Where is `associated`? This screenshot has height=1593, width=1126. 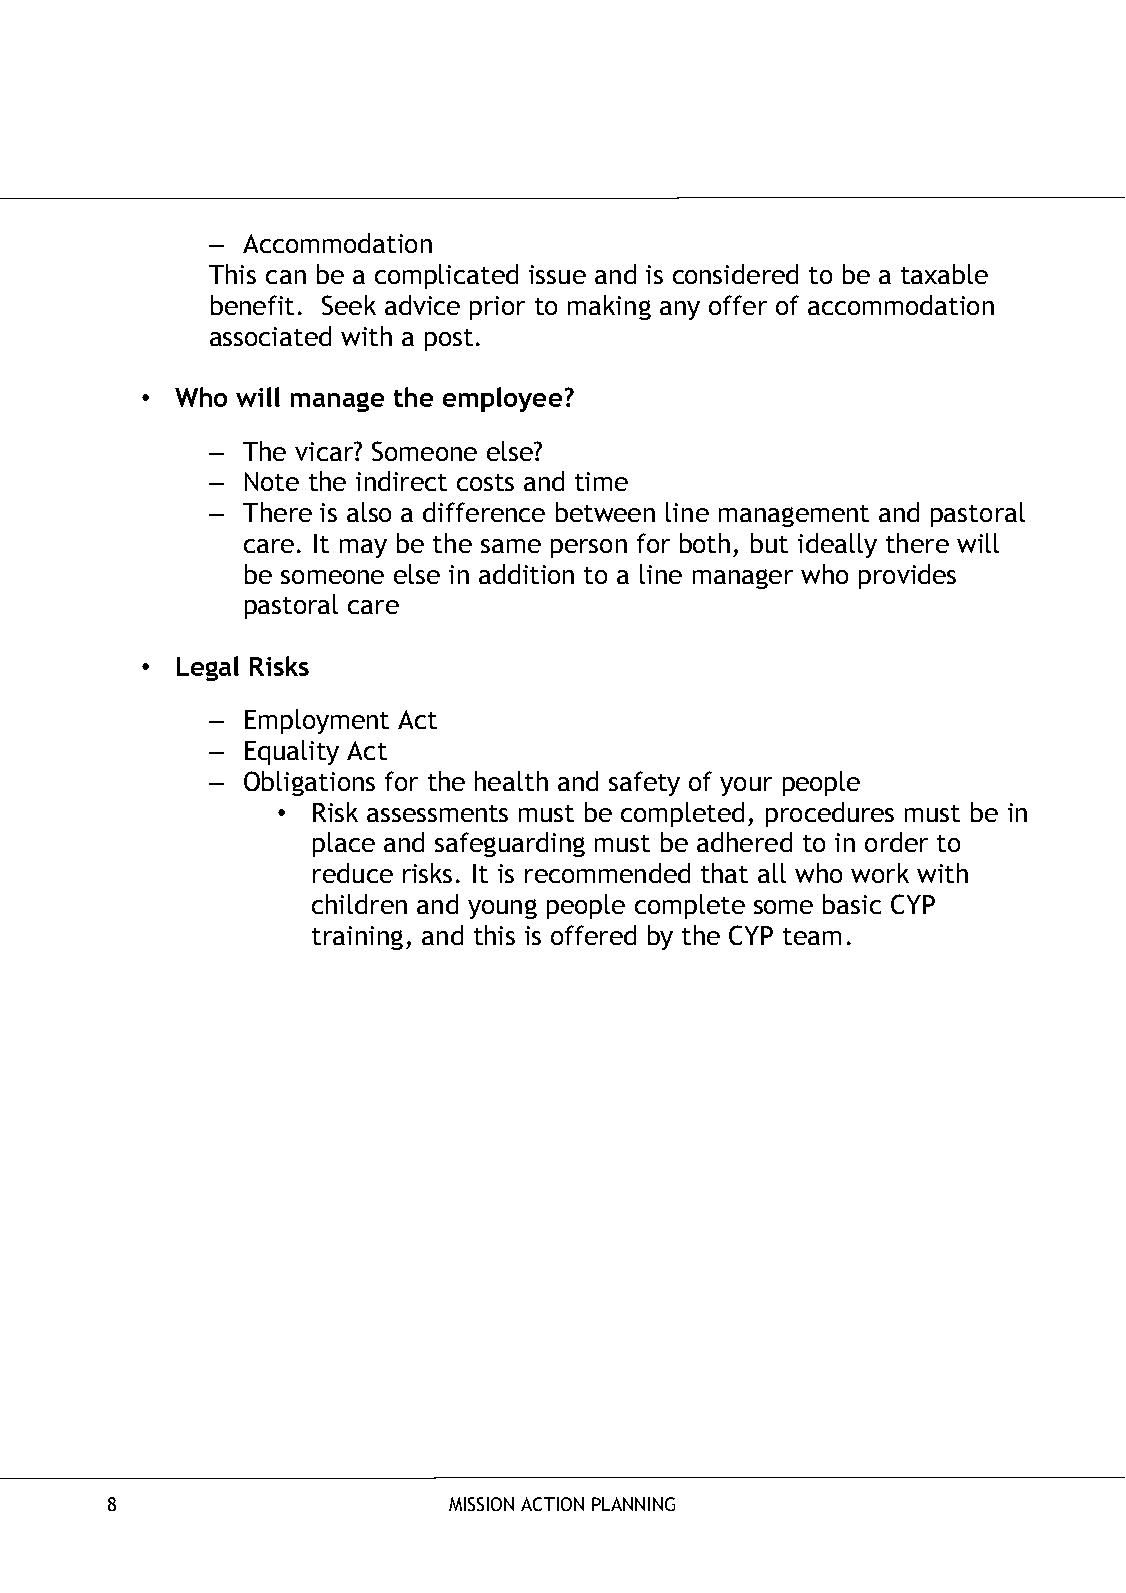 associated is located at coordinates (270, 336).
